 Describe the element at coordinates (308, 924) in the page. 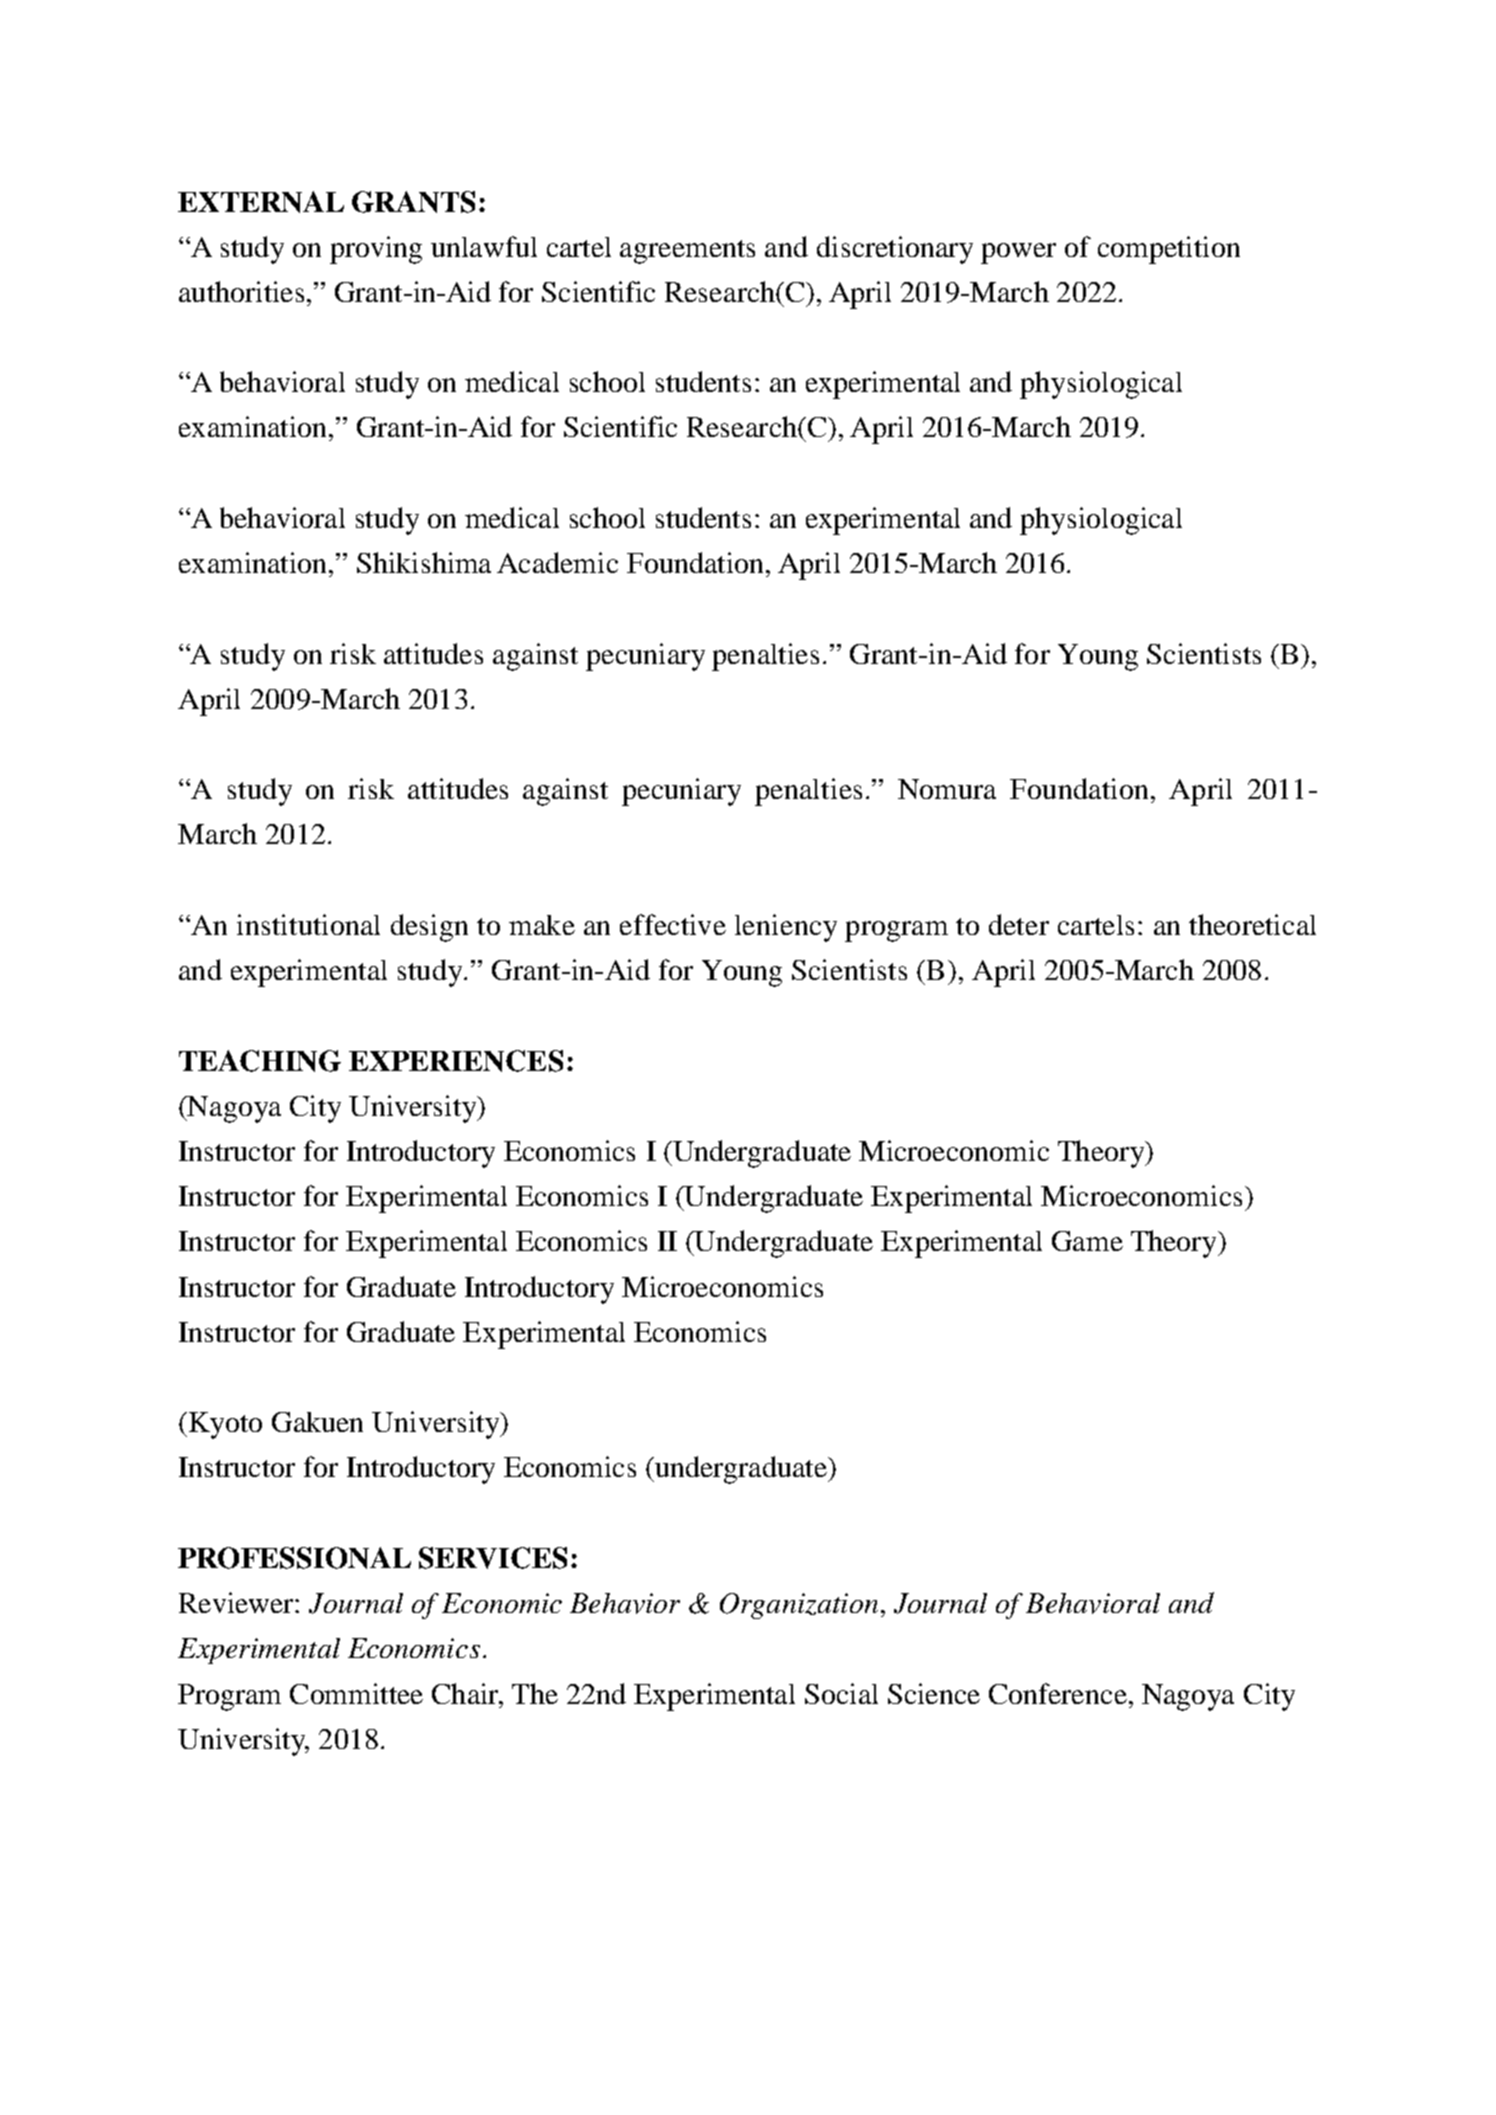

I see `institutional` at that location.
